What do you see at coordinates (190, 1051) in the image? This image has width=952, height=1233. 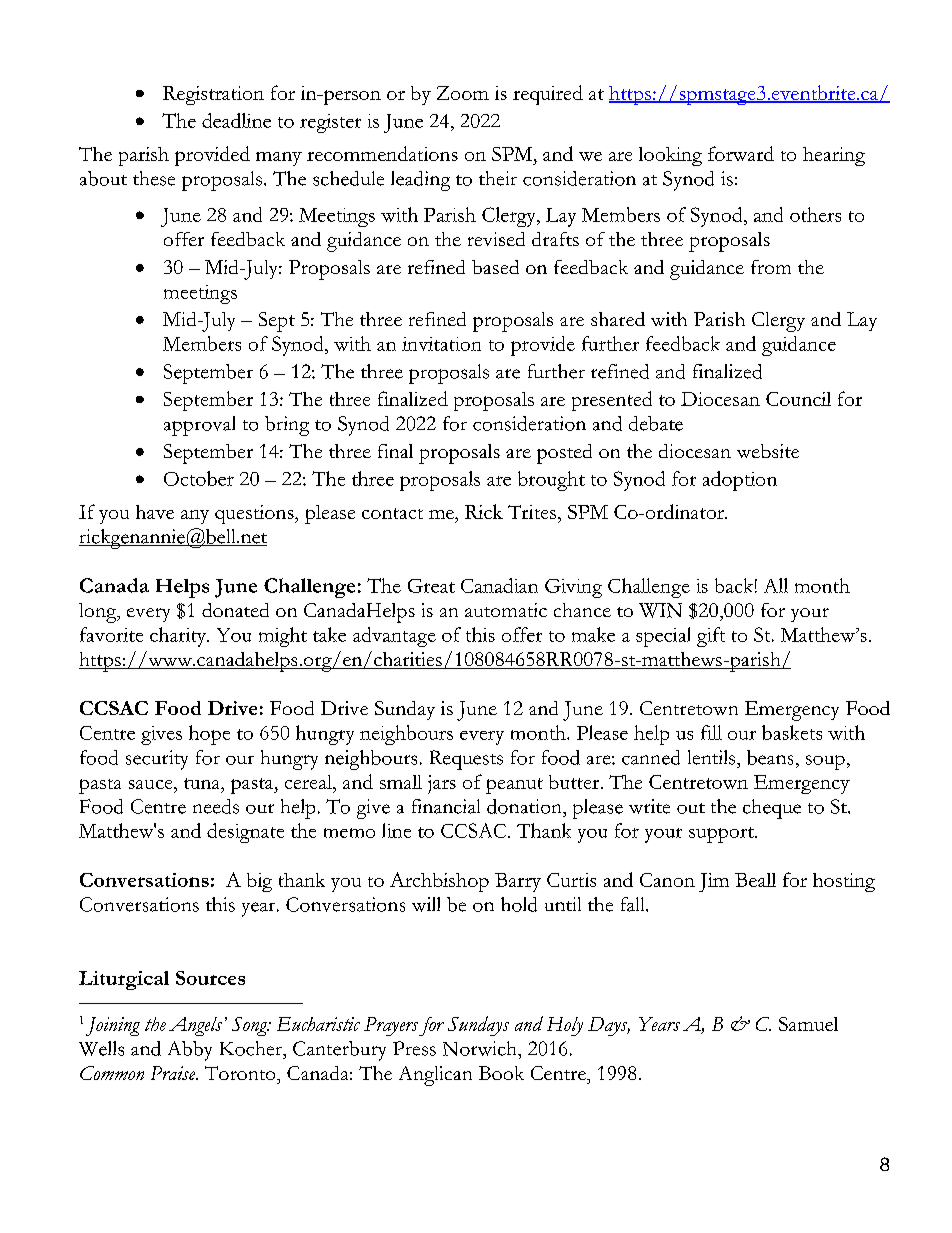 I see `Abby` at bounding box center [190, 1051].
